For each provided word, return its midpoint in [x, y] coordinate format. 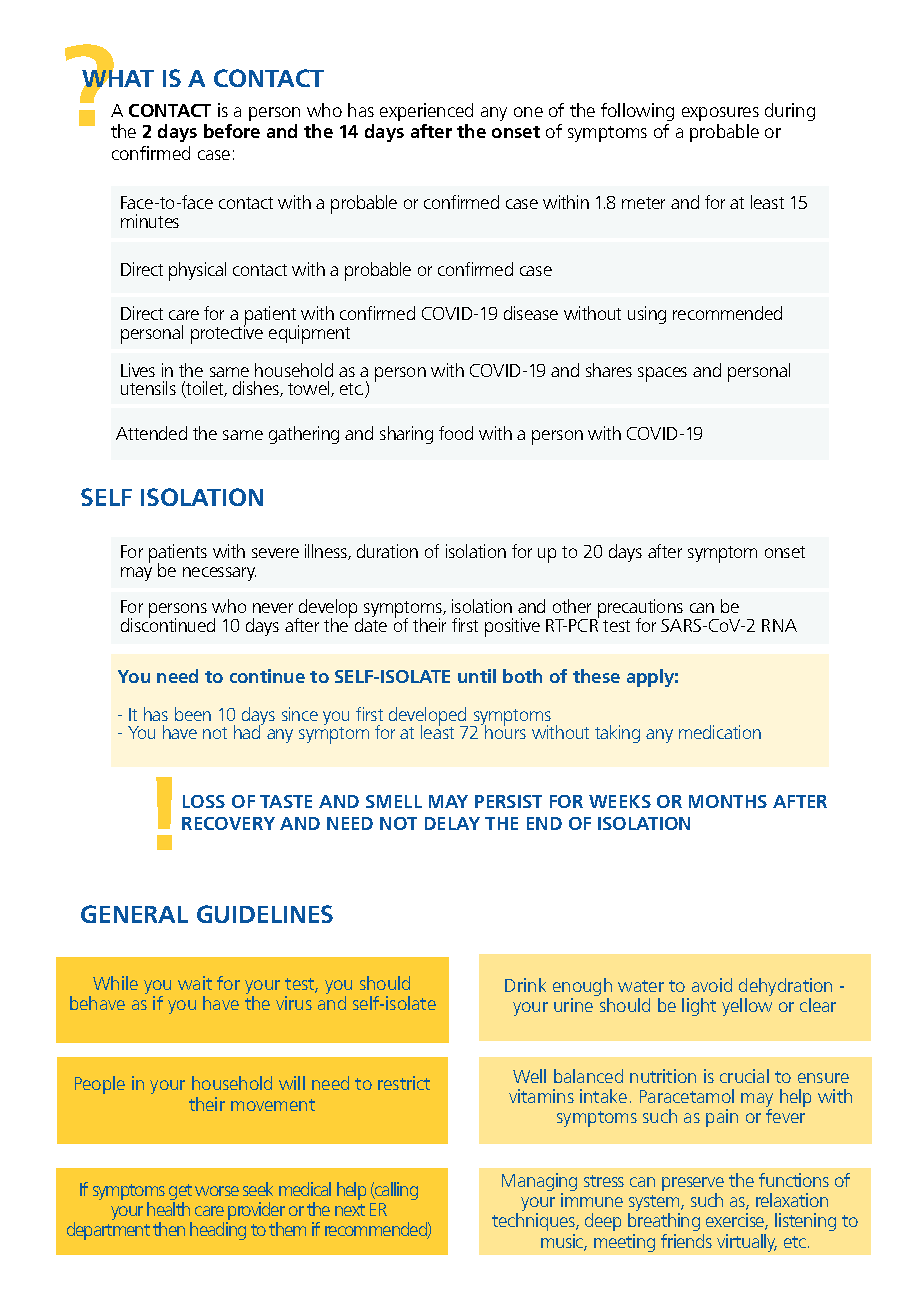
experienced [426, 112]
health [168, 1209]
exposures [720, 114]
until [477, 676]
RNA [779, 625]
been [193, 714]
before [232, 131]
